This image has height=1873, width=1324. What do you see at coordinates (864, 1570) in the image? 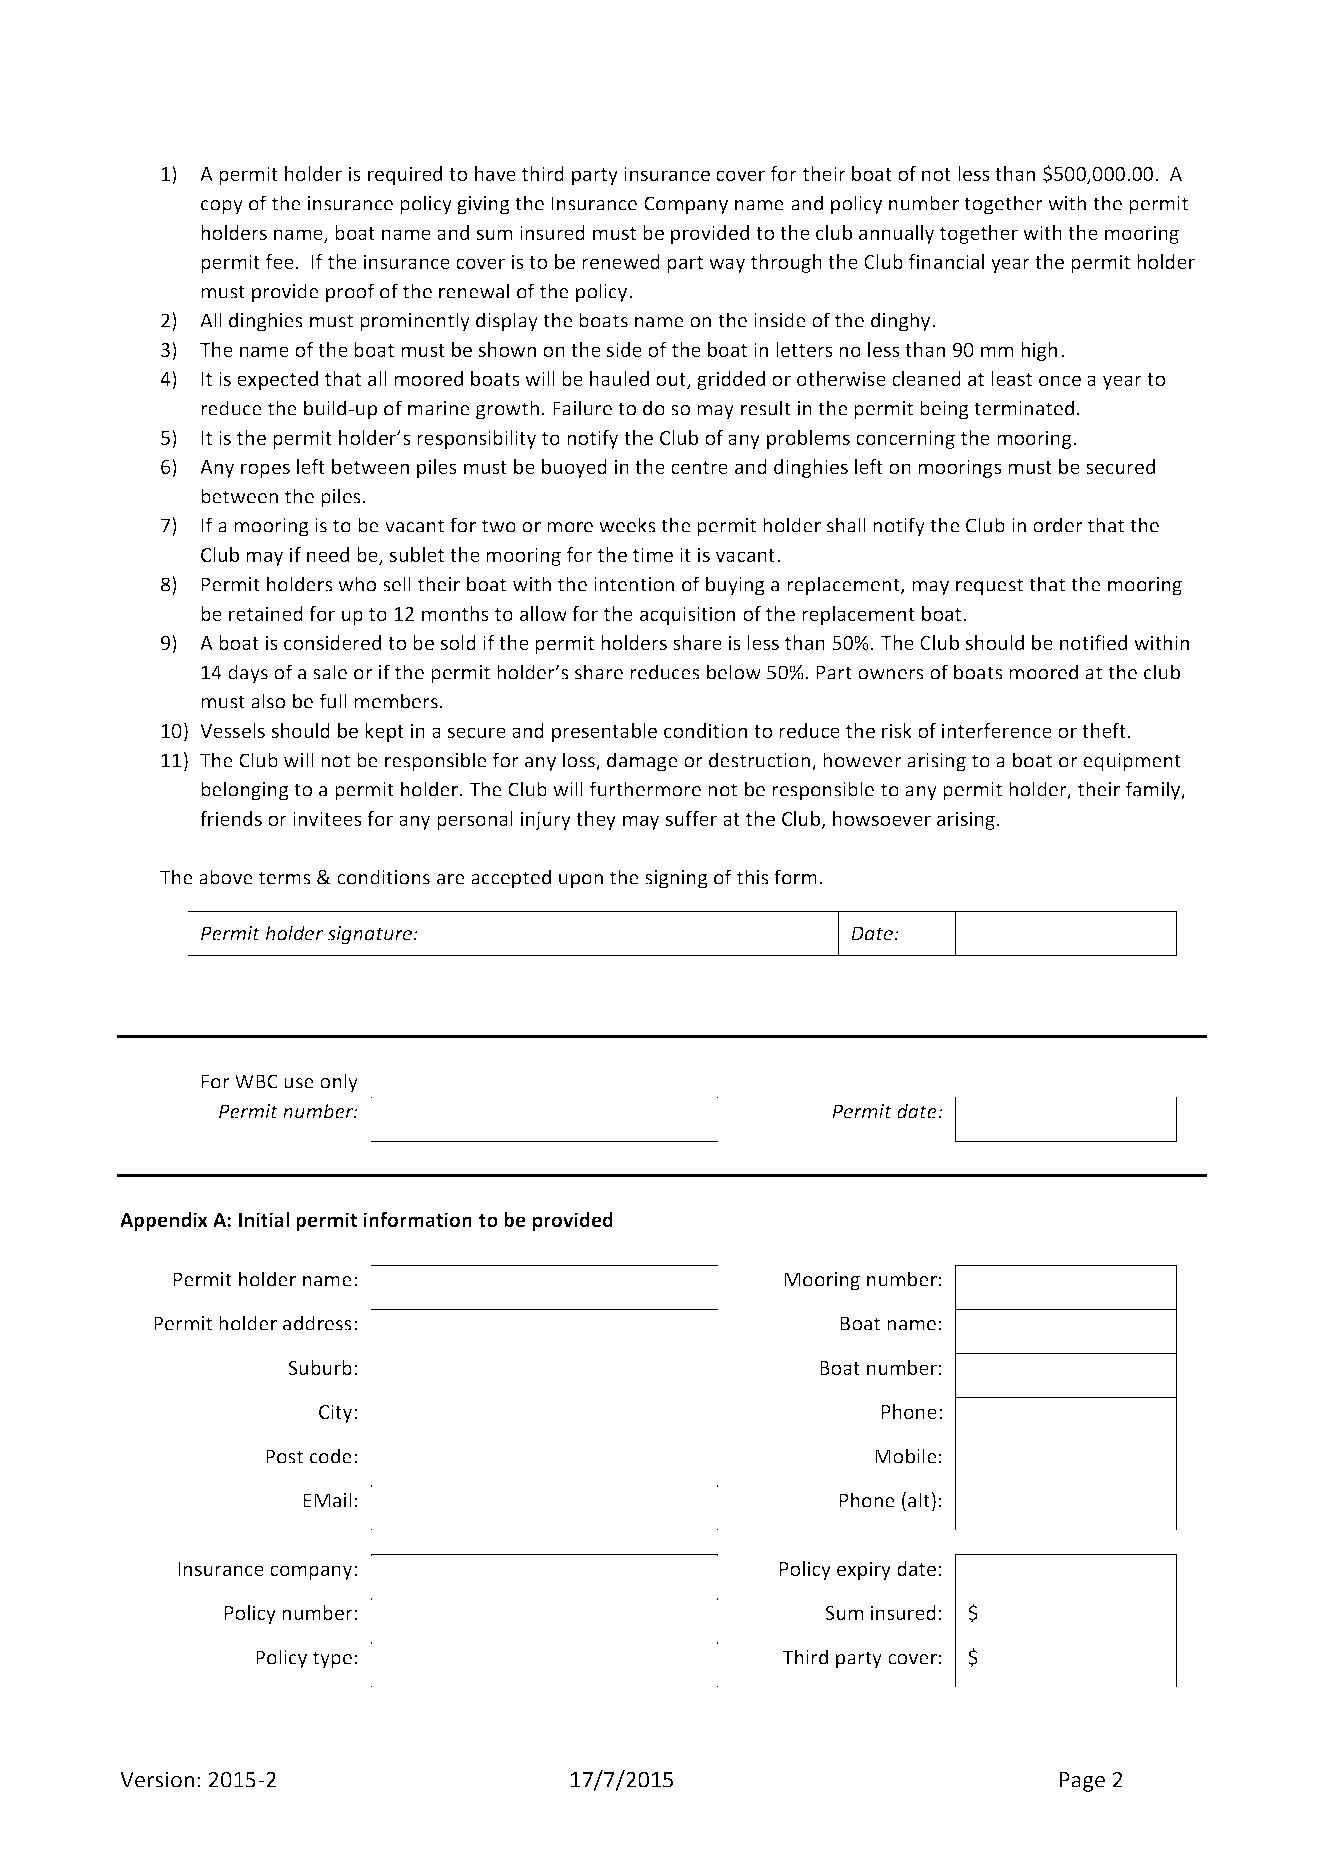
I see `expiry` at bounding box center [864, 1570].
